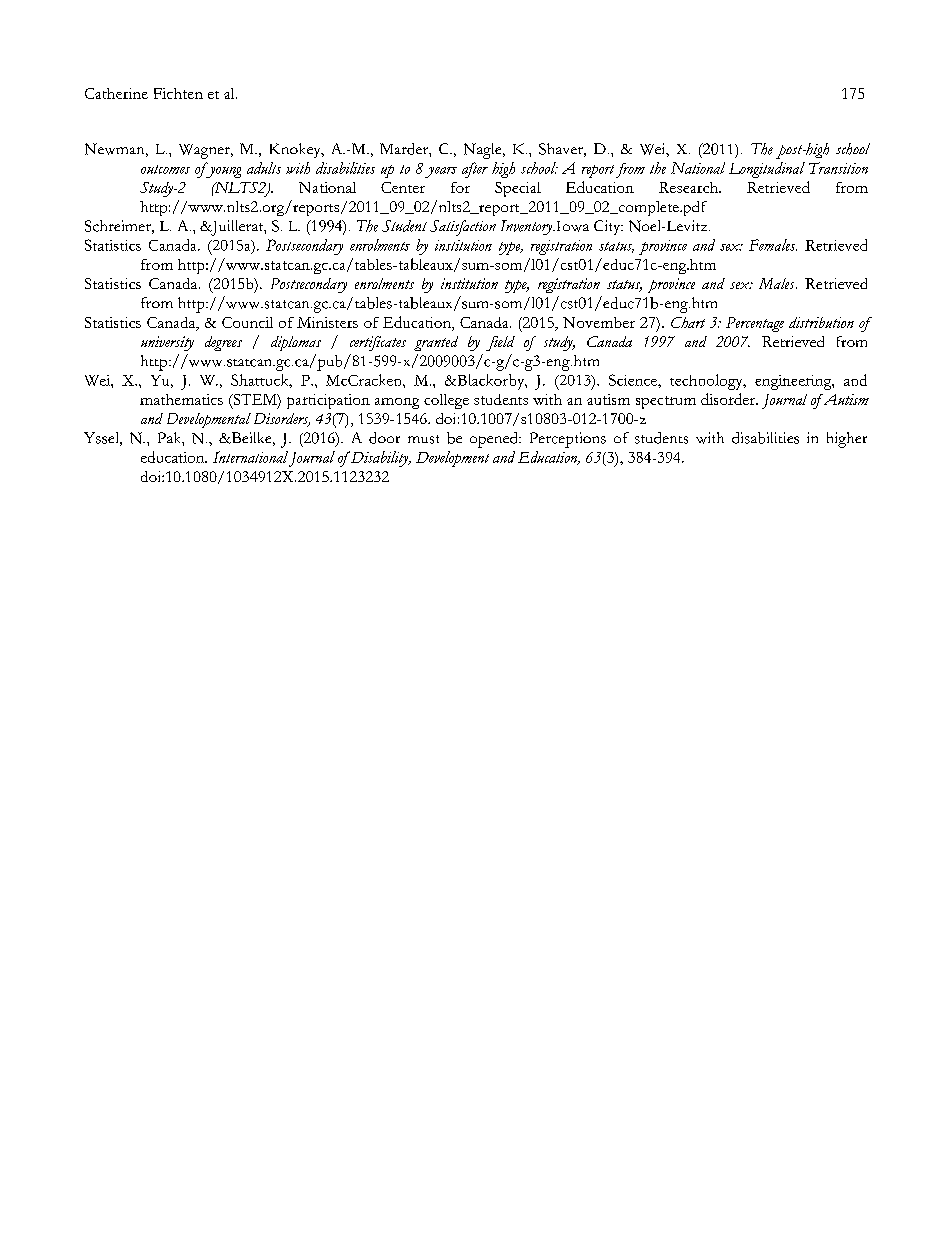 Image resolution: width=952 pixels, height=1233 pixels. I want to click on Longitudinal, so click(767, 170).
